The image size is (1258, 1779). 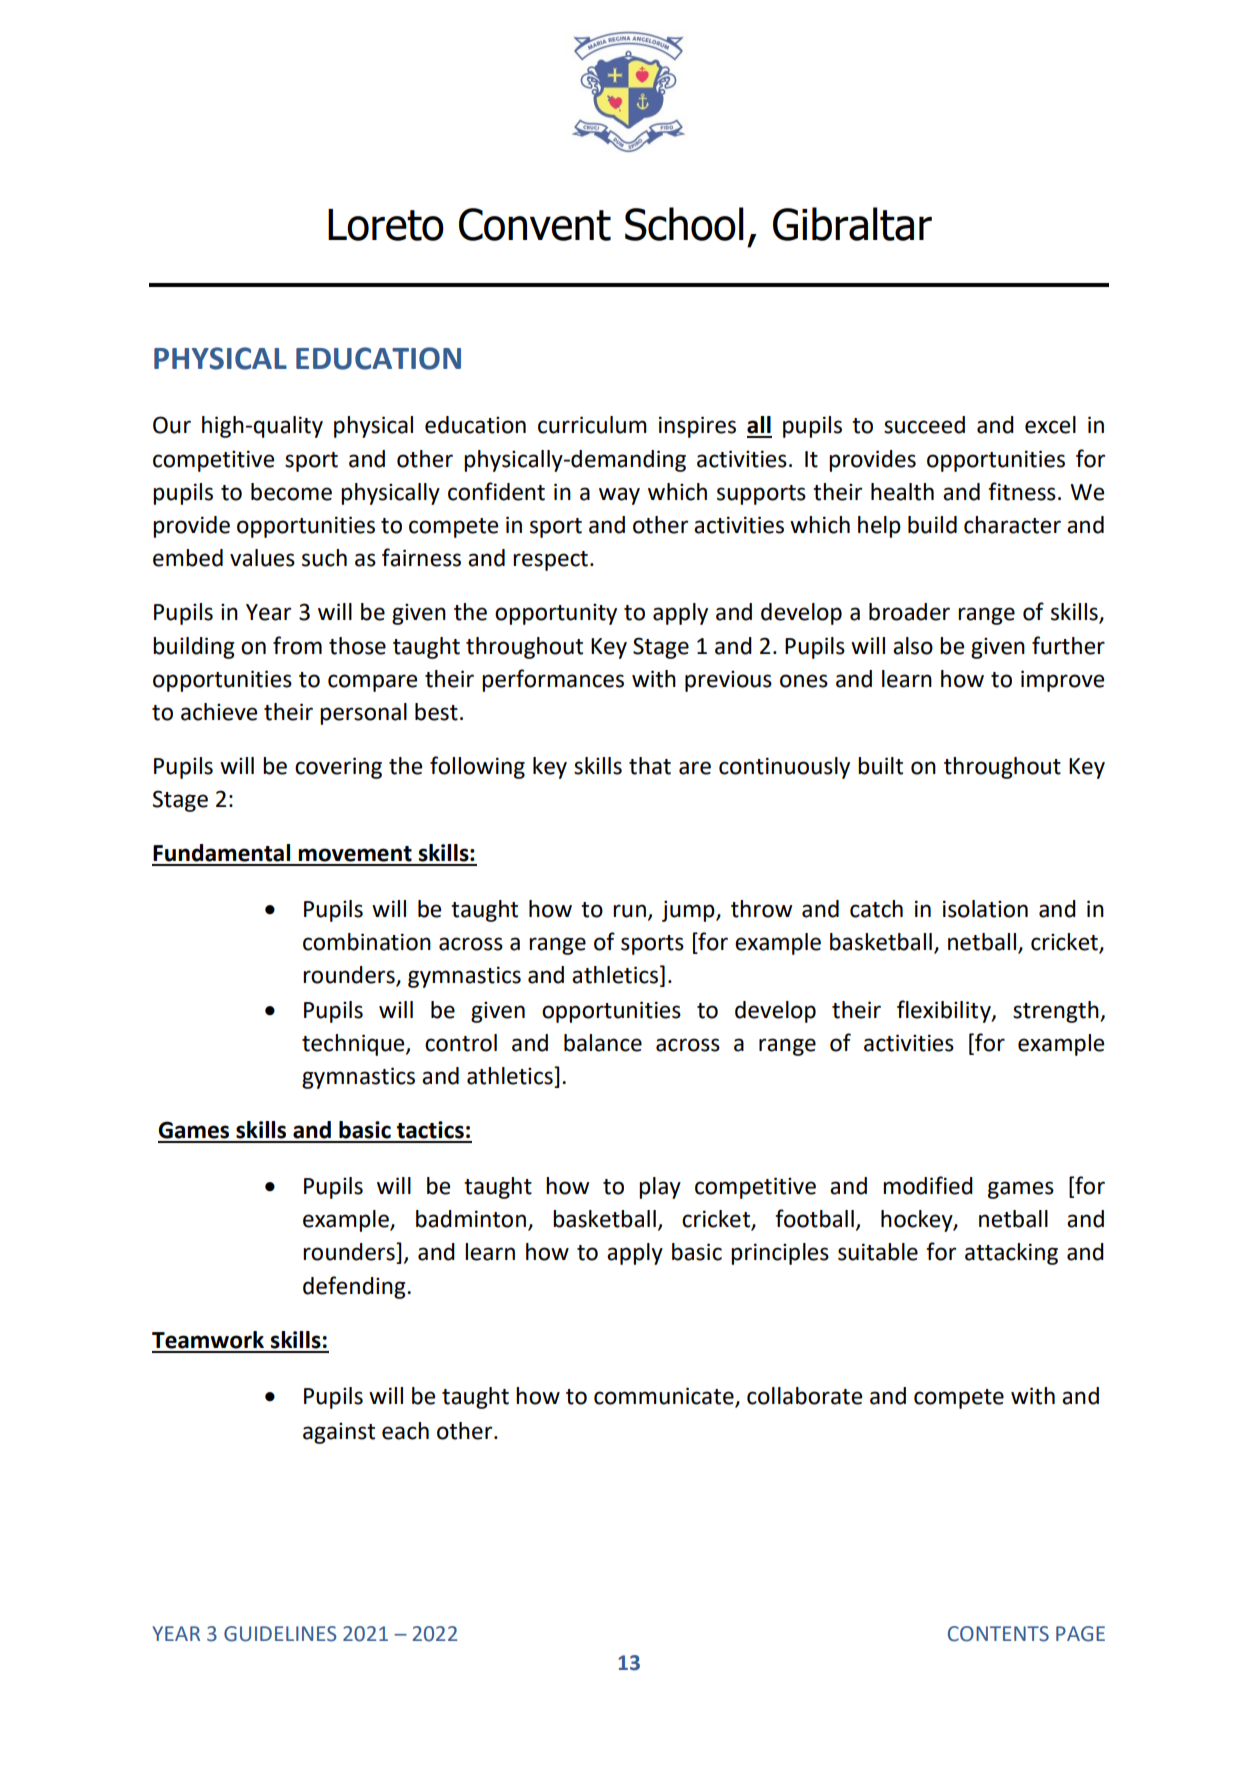 What do you see at coordinates (928, 1185) in the screenshot?
I see `modified` at bounding box center [928, 1185].
